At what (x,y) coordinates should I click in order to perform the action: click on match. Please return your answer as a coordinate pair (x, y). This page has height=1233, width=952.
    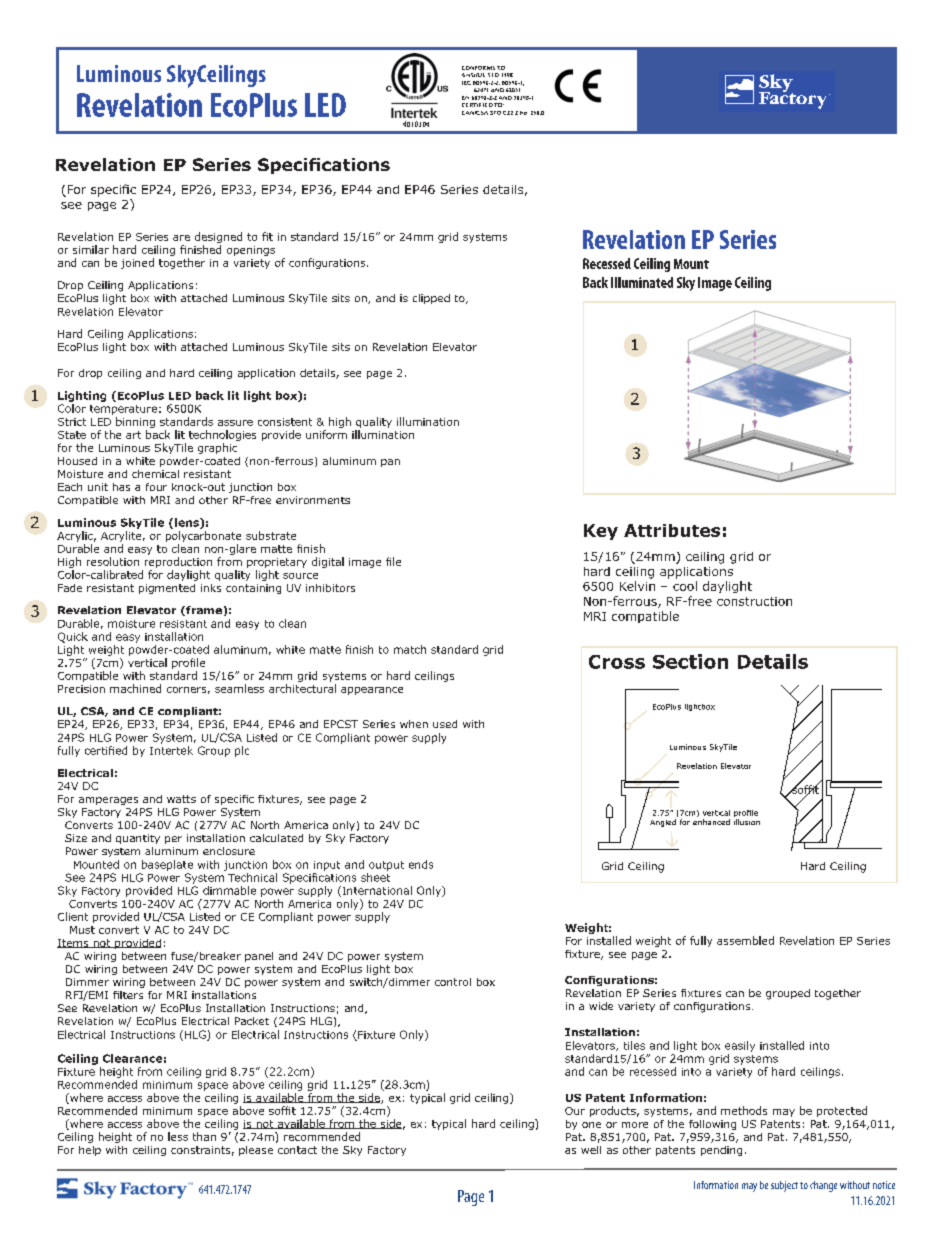
    Looking at the image, I should click on (410, 649).
